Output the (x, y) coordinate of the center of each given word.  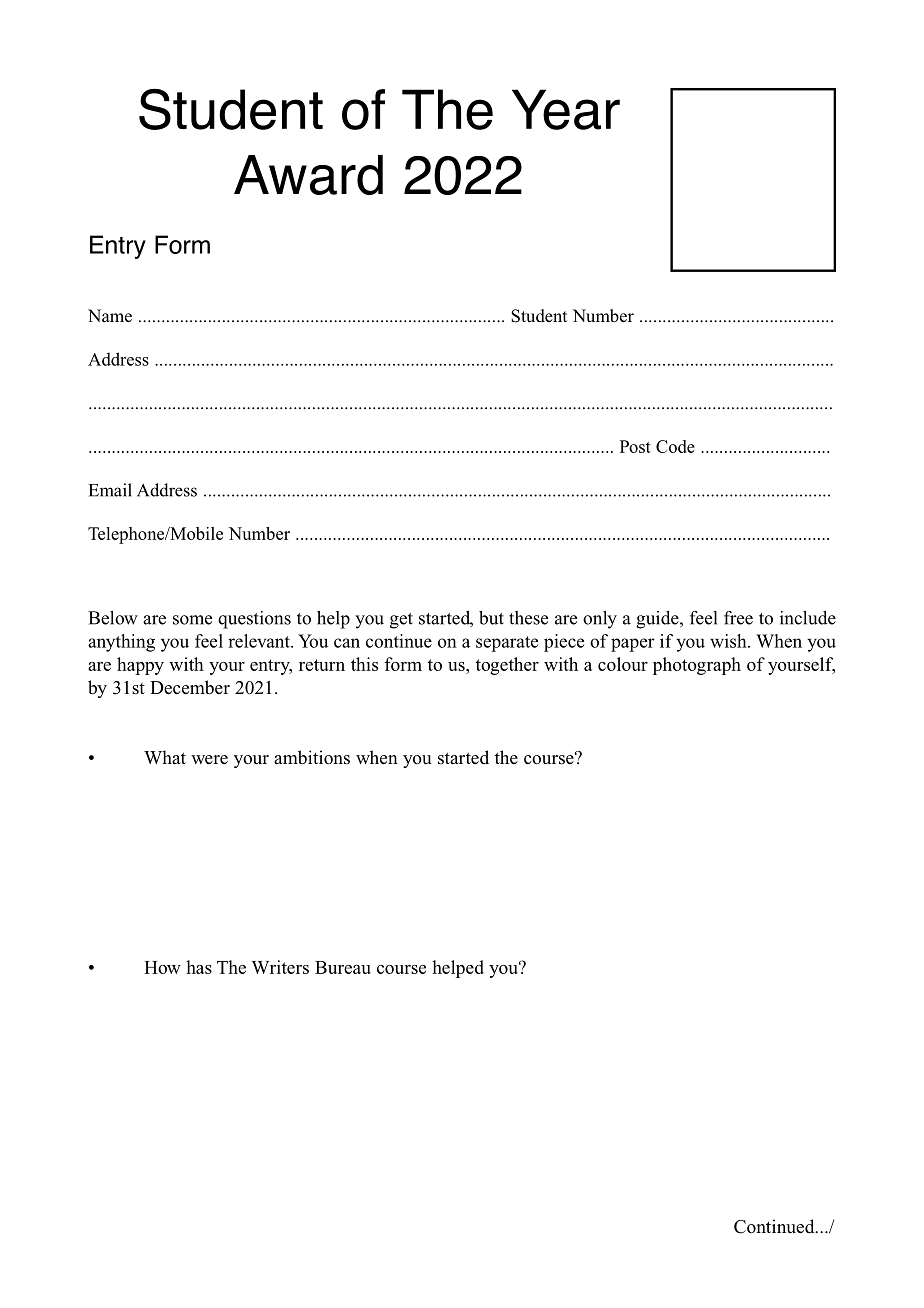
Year (566, 109)
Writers (280, 967)
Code (675, 446)
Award (308, 175)
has (199, 967)
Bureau (343, 967)
